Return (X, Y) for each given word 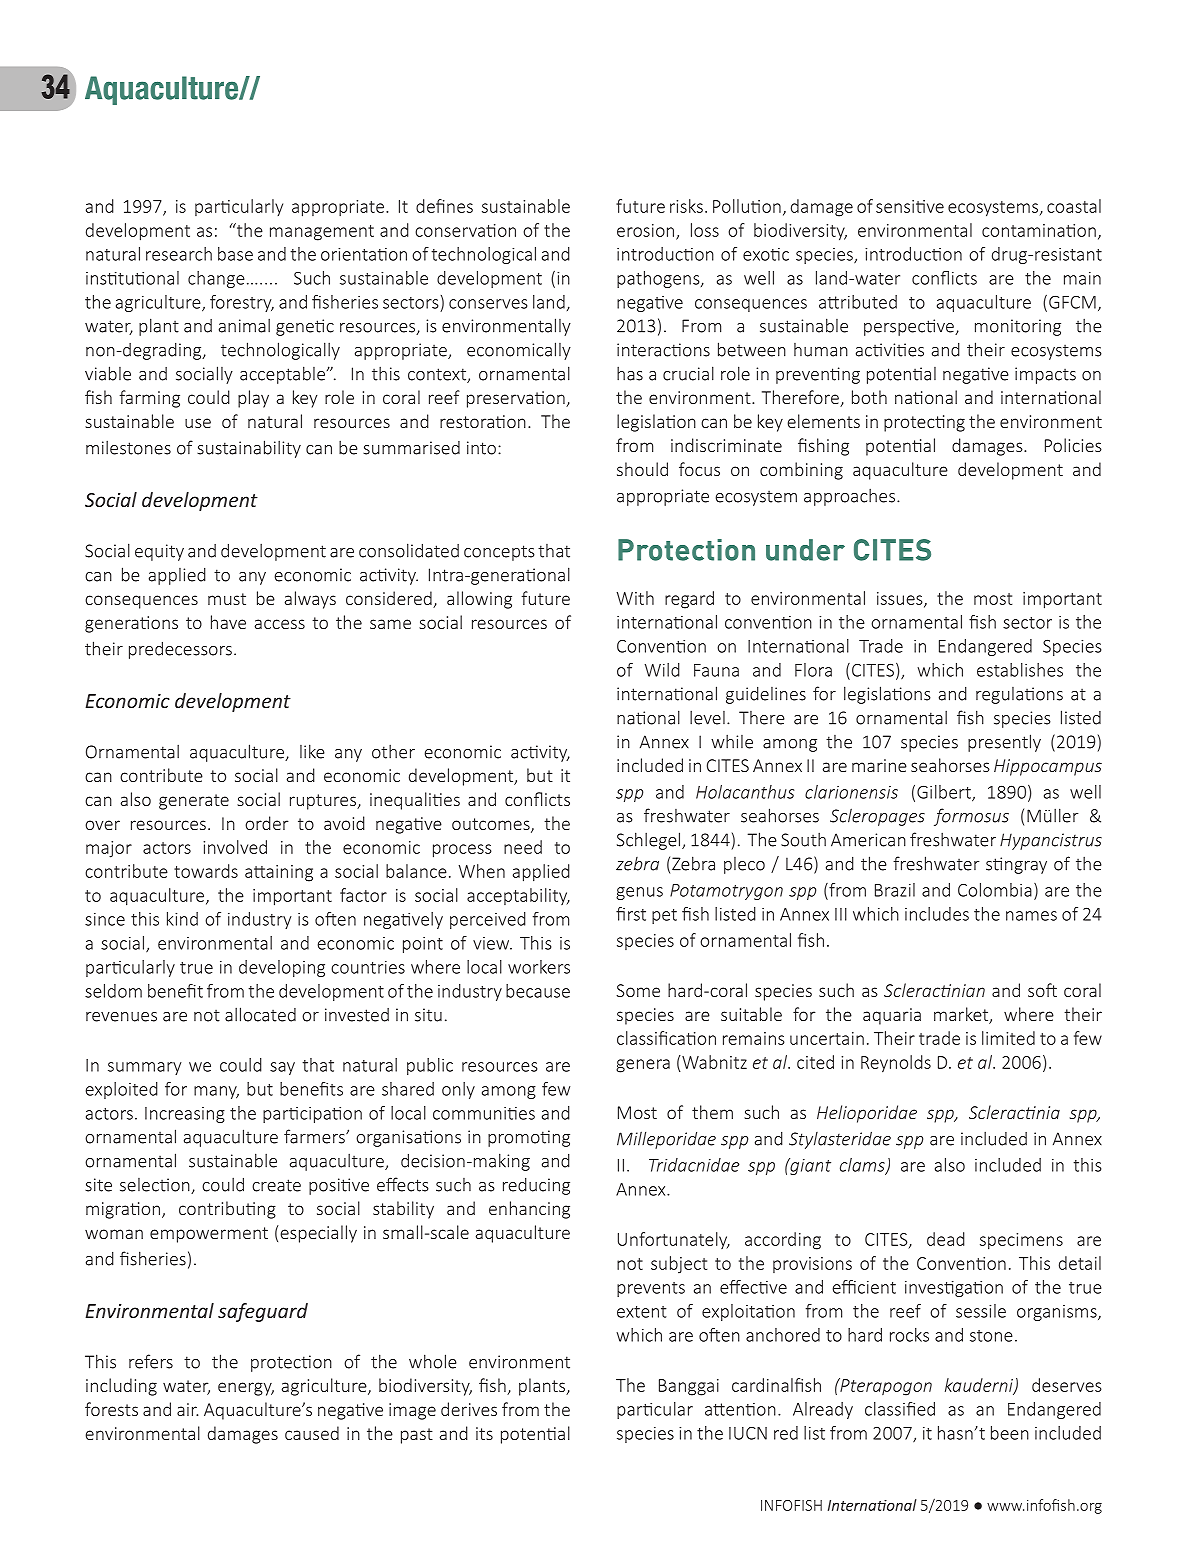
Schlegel (650, 841)
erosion (647, 231)
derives (469, 1409)
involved (235, 847)
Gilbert (945, 793)
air (187, 1409)
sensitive (910, 206)
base (235, 254)
